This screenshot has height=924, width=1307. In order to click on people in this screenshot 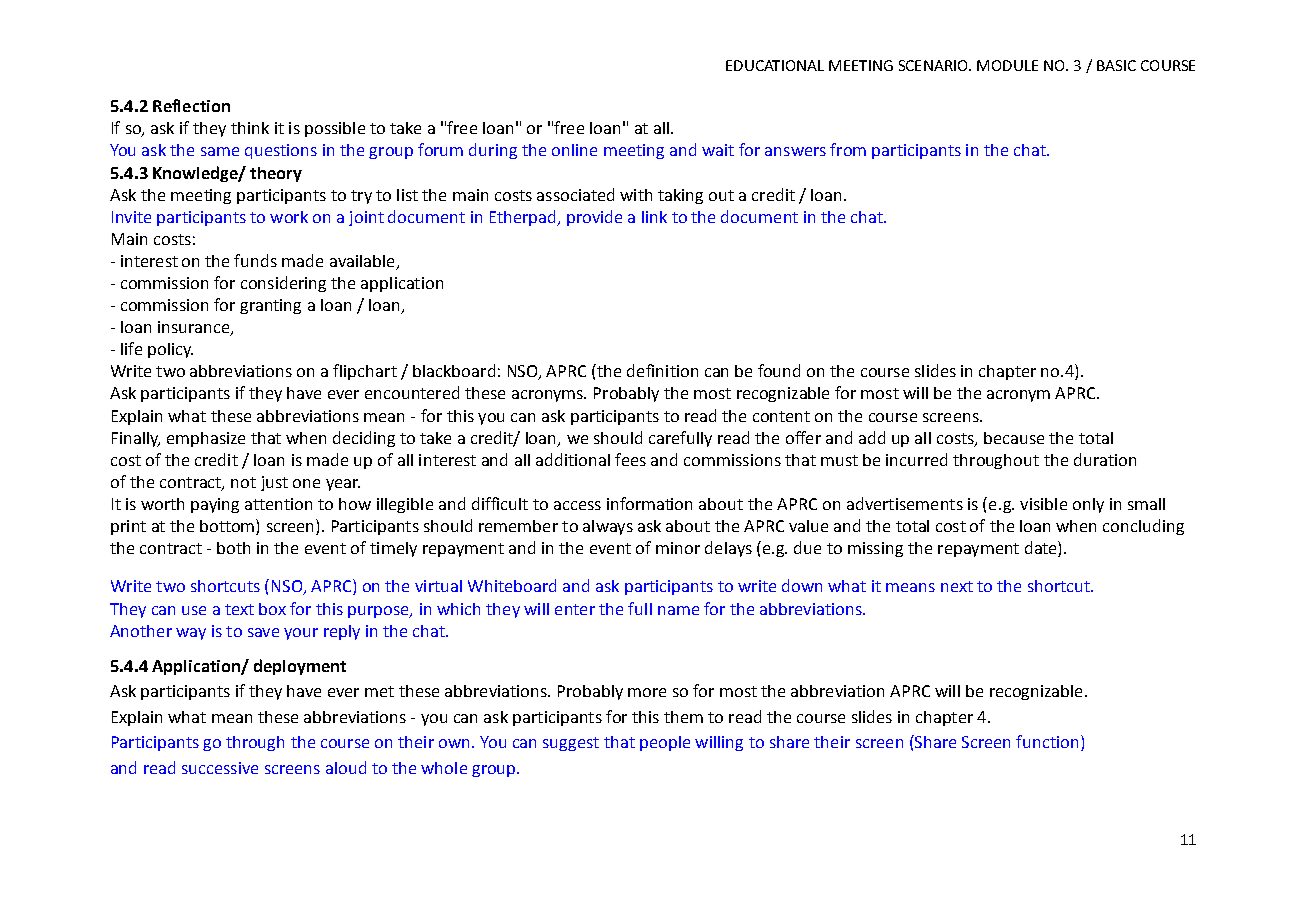, I will do `click(665, 743)`.
